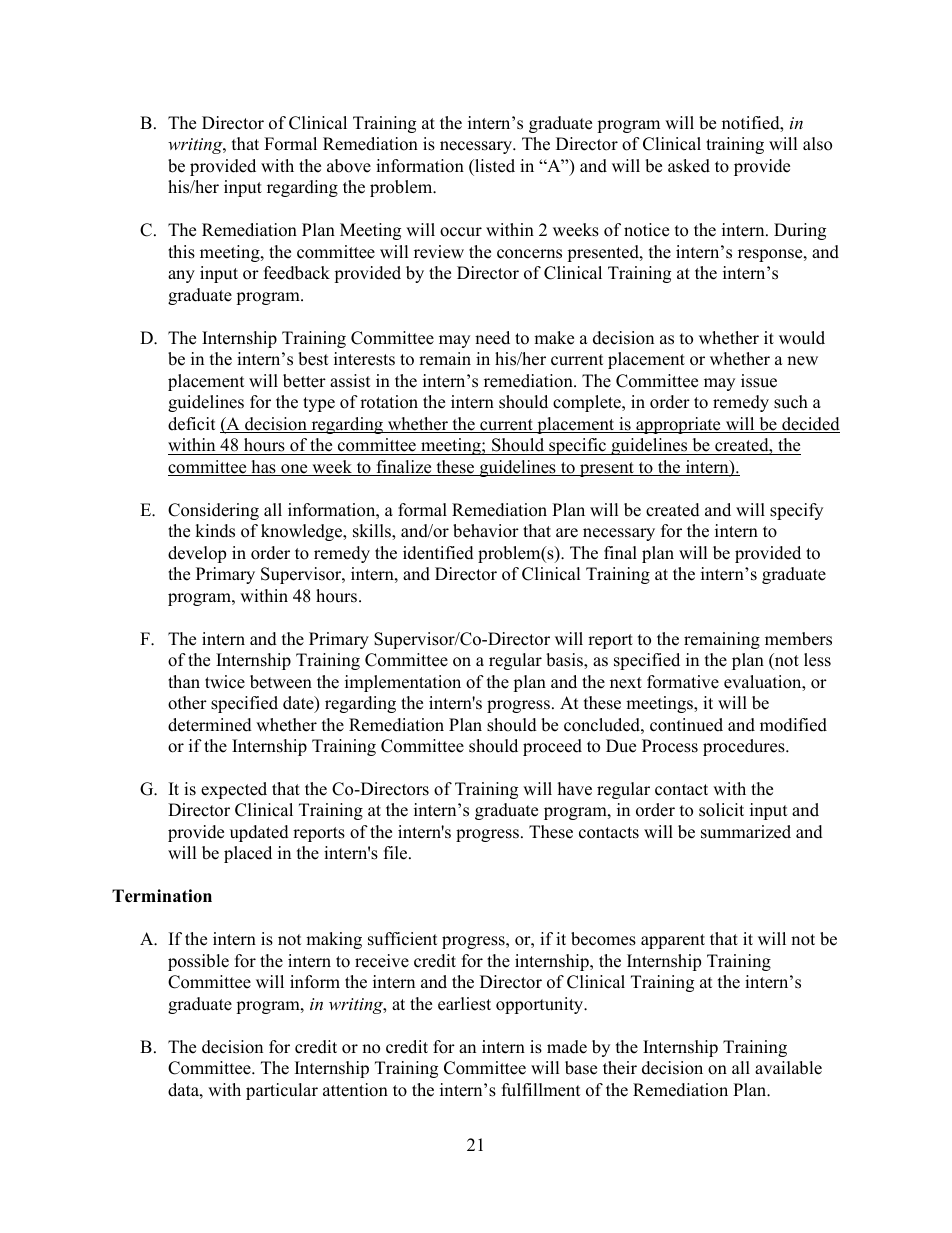 The height and width of the screenshot is (1233, 952). I want to click on twice, so click(225, 682).
